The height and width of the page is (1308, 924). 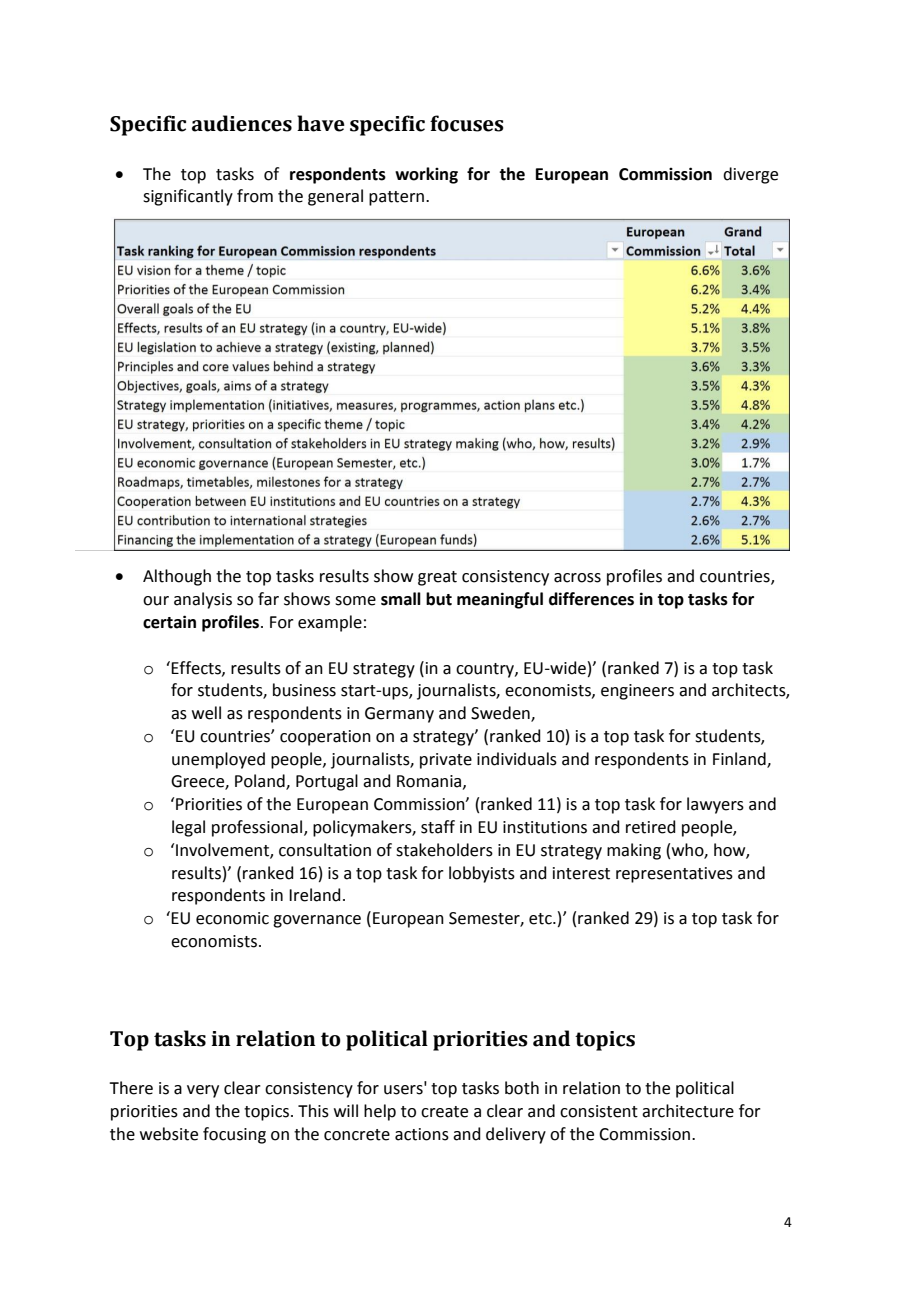 I want to click on audiences, so click(x=242, y=123).
